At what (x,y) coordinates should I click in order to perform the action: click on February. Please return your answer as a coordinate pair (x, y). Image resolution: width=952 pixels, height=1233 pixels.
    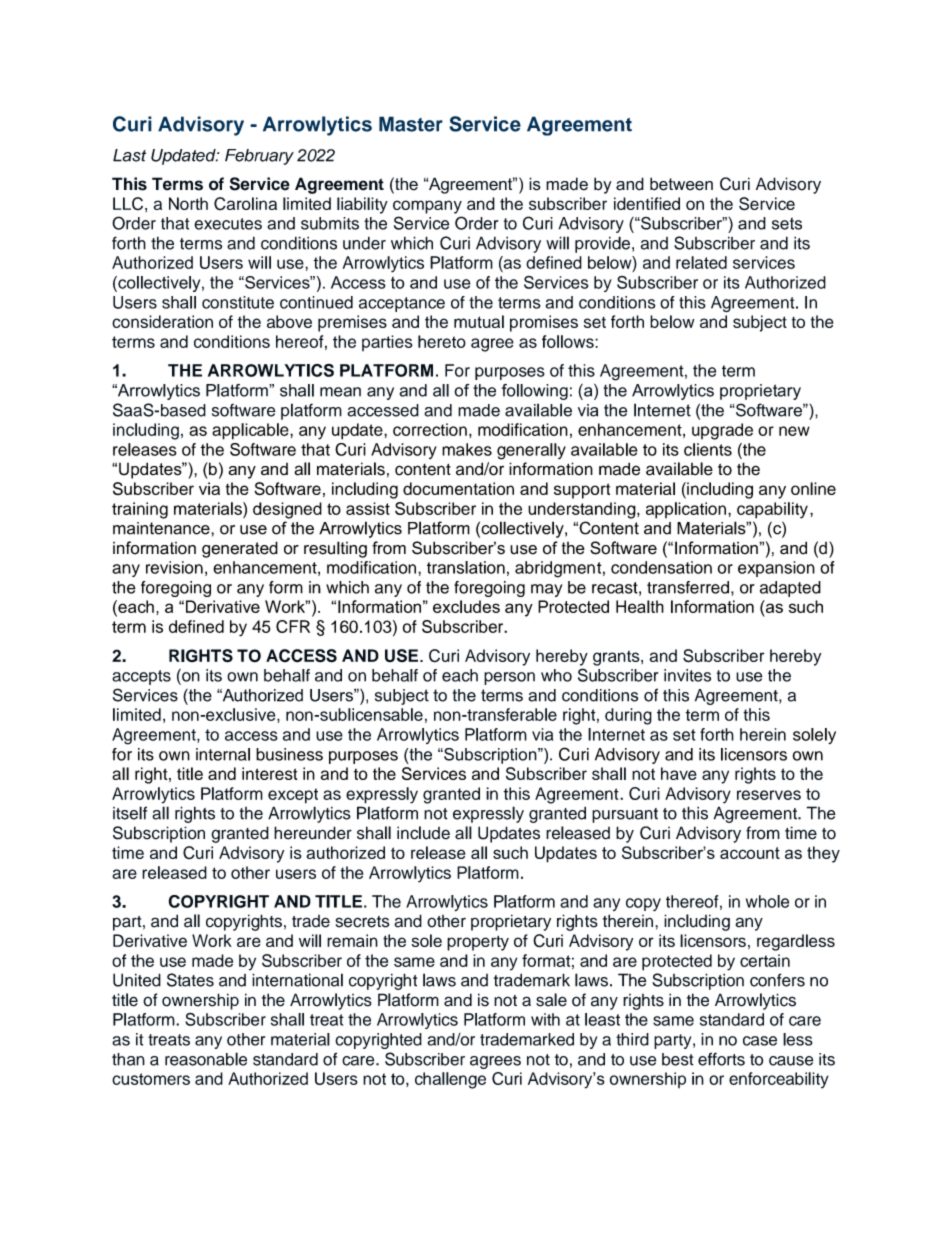
    Looking at the image, I should click on (259, 157).
